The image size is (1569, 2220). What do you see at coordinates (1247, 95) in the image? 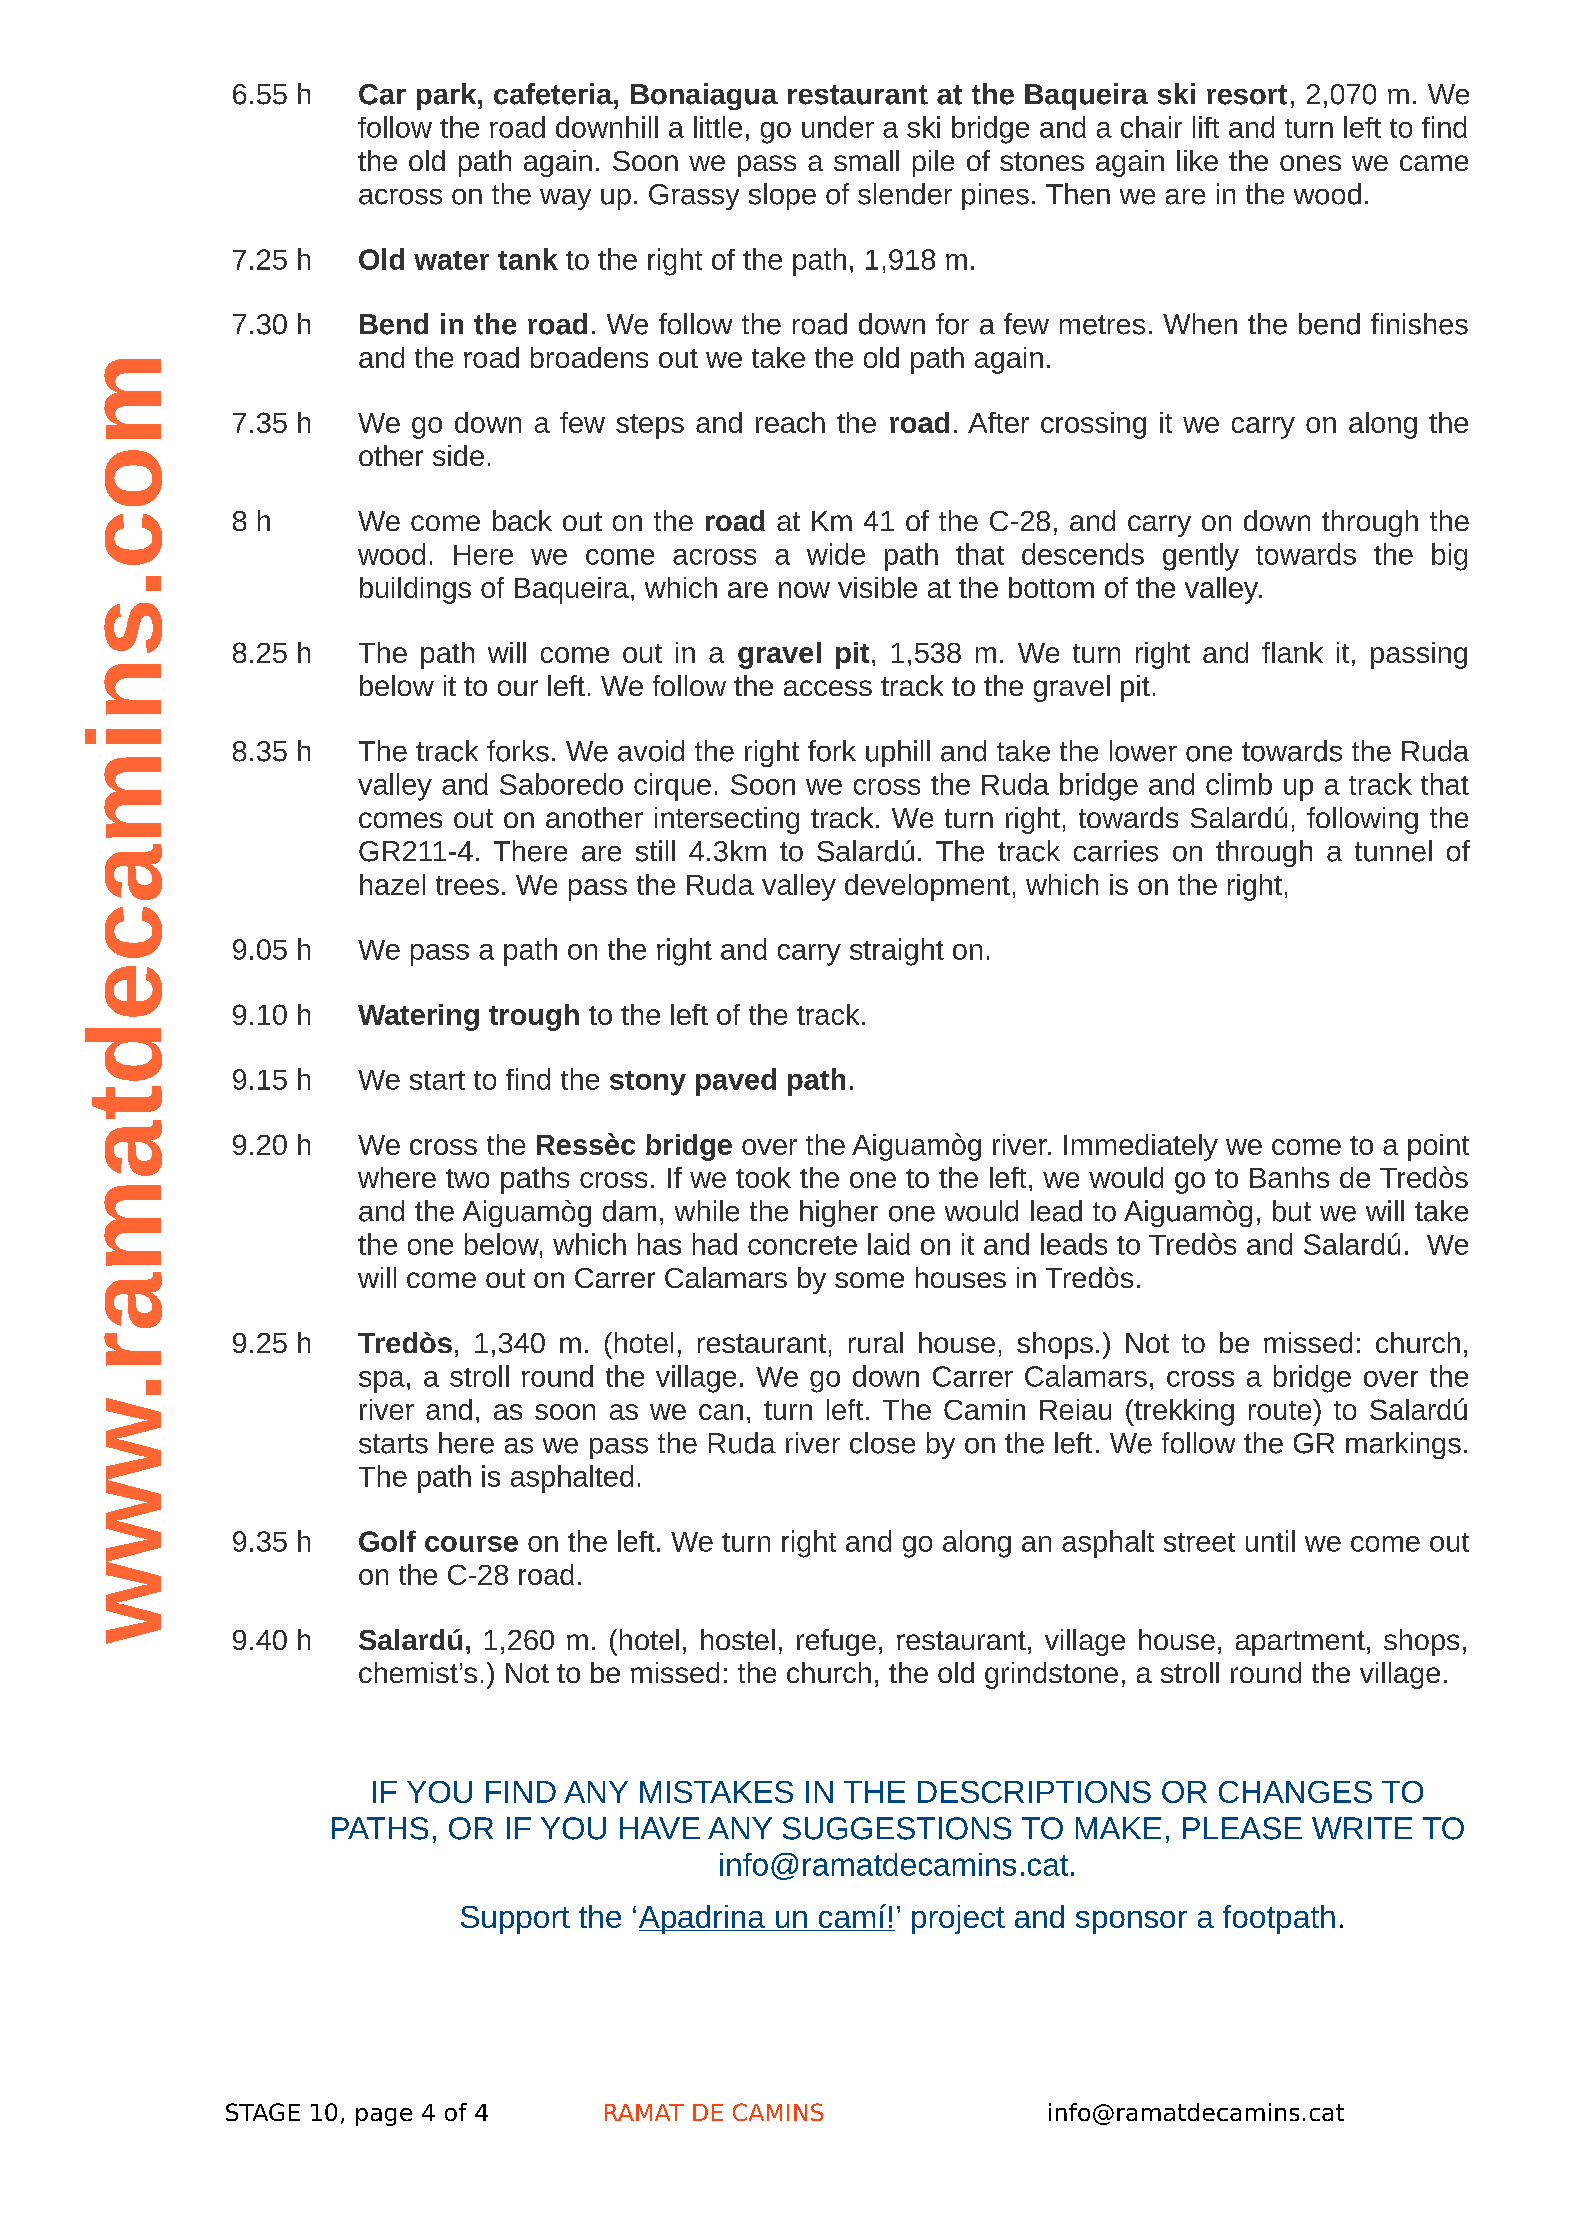
I see `resort` at bounding box center [1247, 95].
